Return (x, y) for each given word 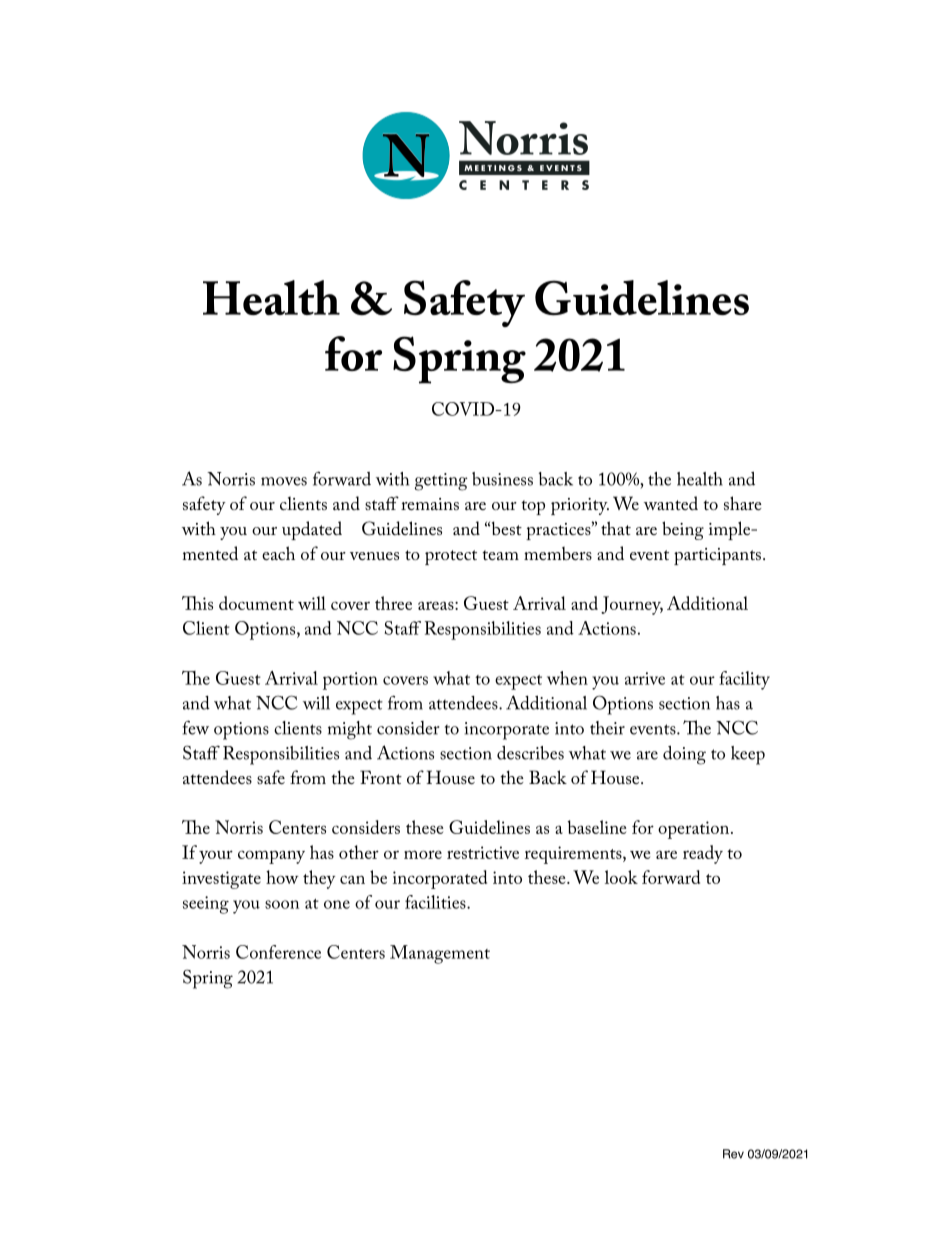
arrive (645, 678)
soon (282, 904)
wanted (671, 503)
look (621, 877)
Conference (278, 952)
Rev (733, 1154)
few (196, 727)
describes (530, 753)
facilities (436, 902)
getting (441, 482)
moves (284, 481)
